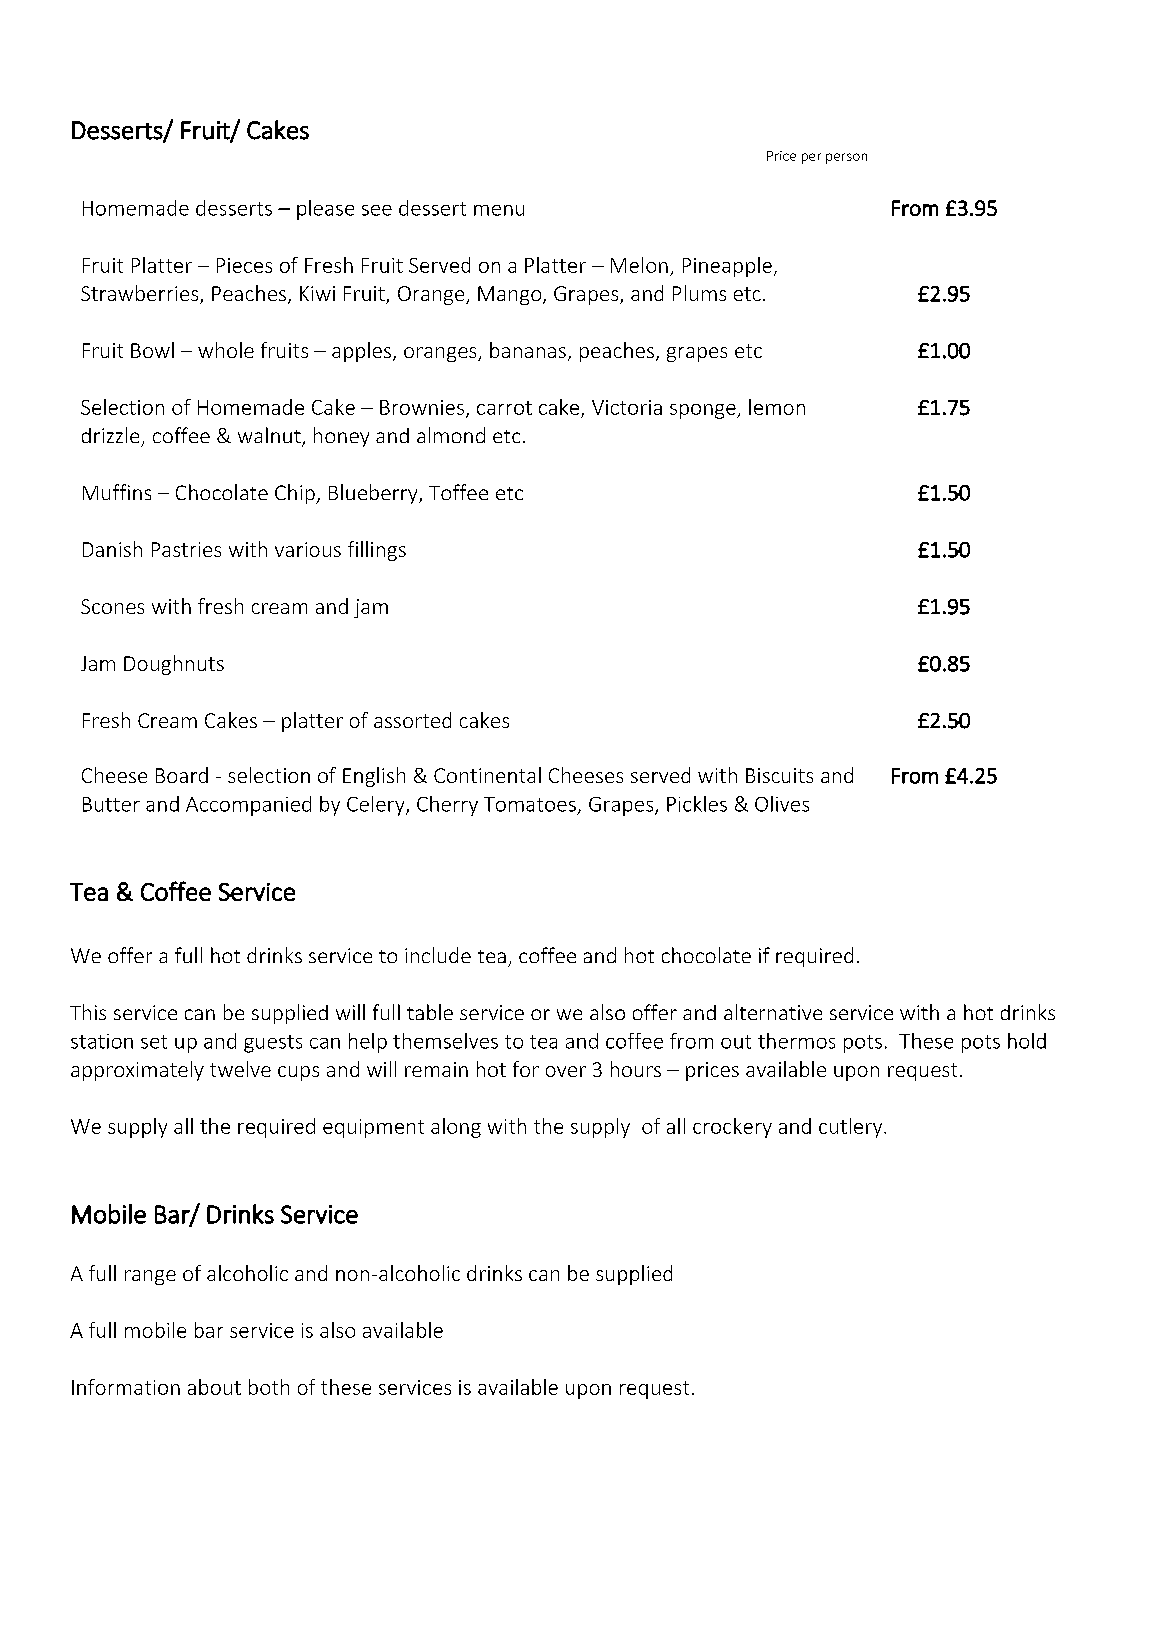  Describe the element at coordinates (377, 551) in the screenshot. I see `fillings` at that location.
